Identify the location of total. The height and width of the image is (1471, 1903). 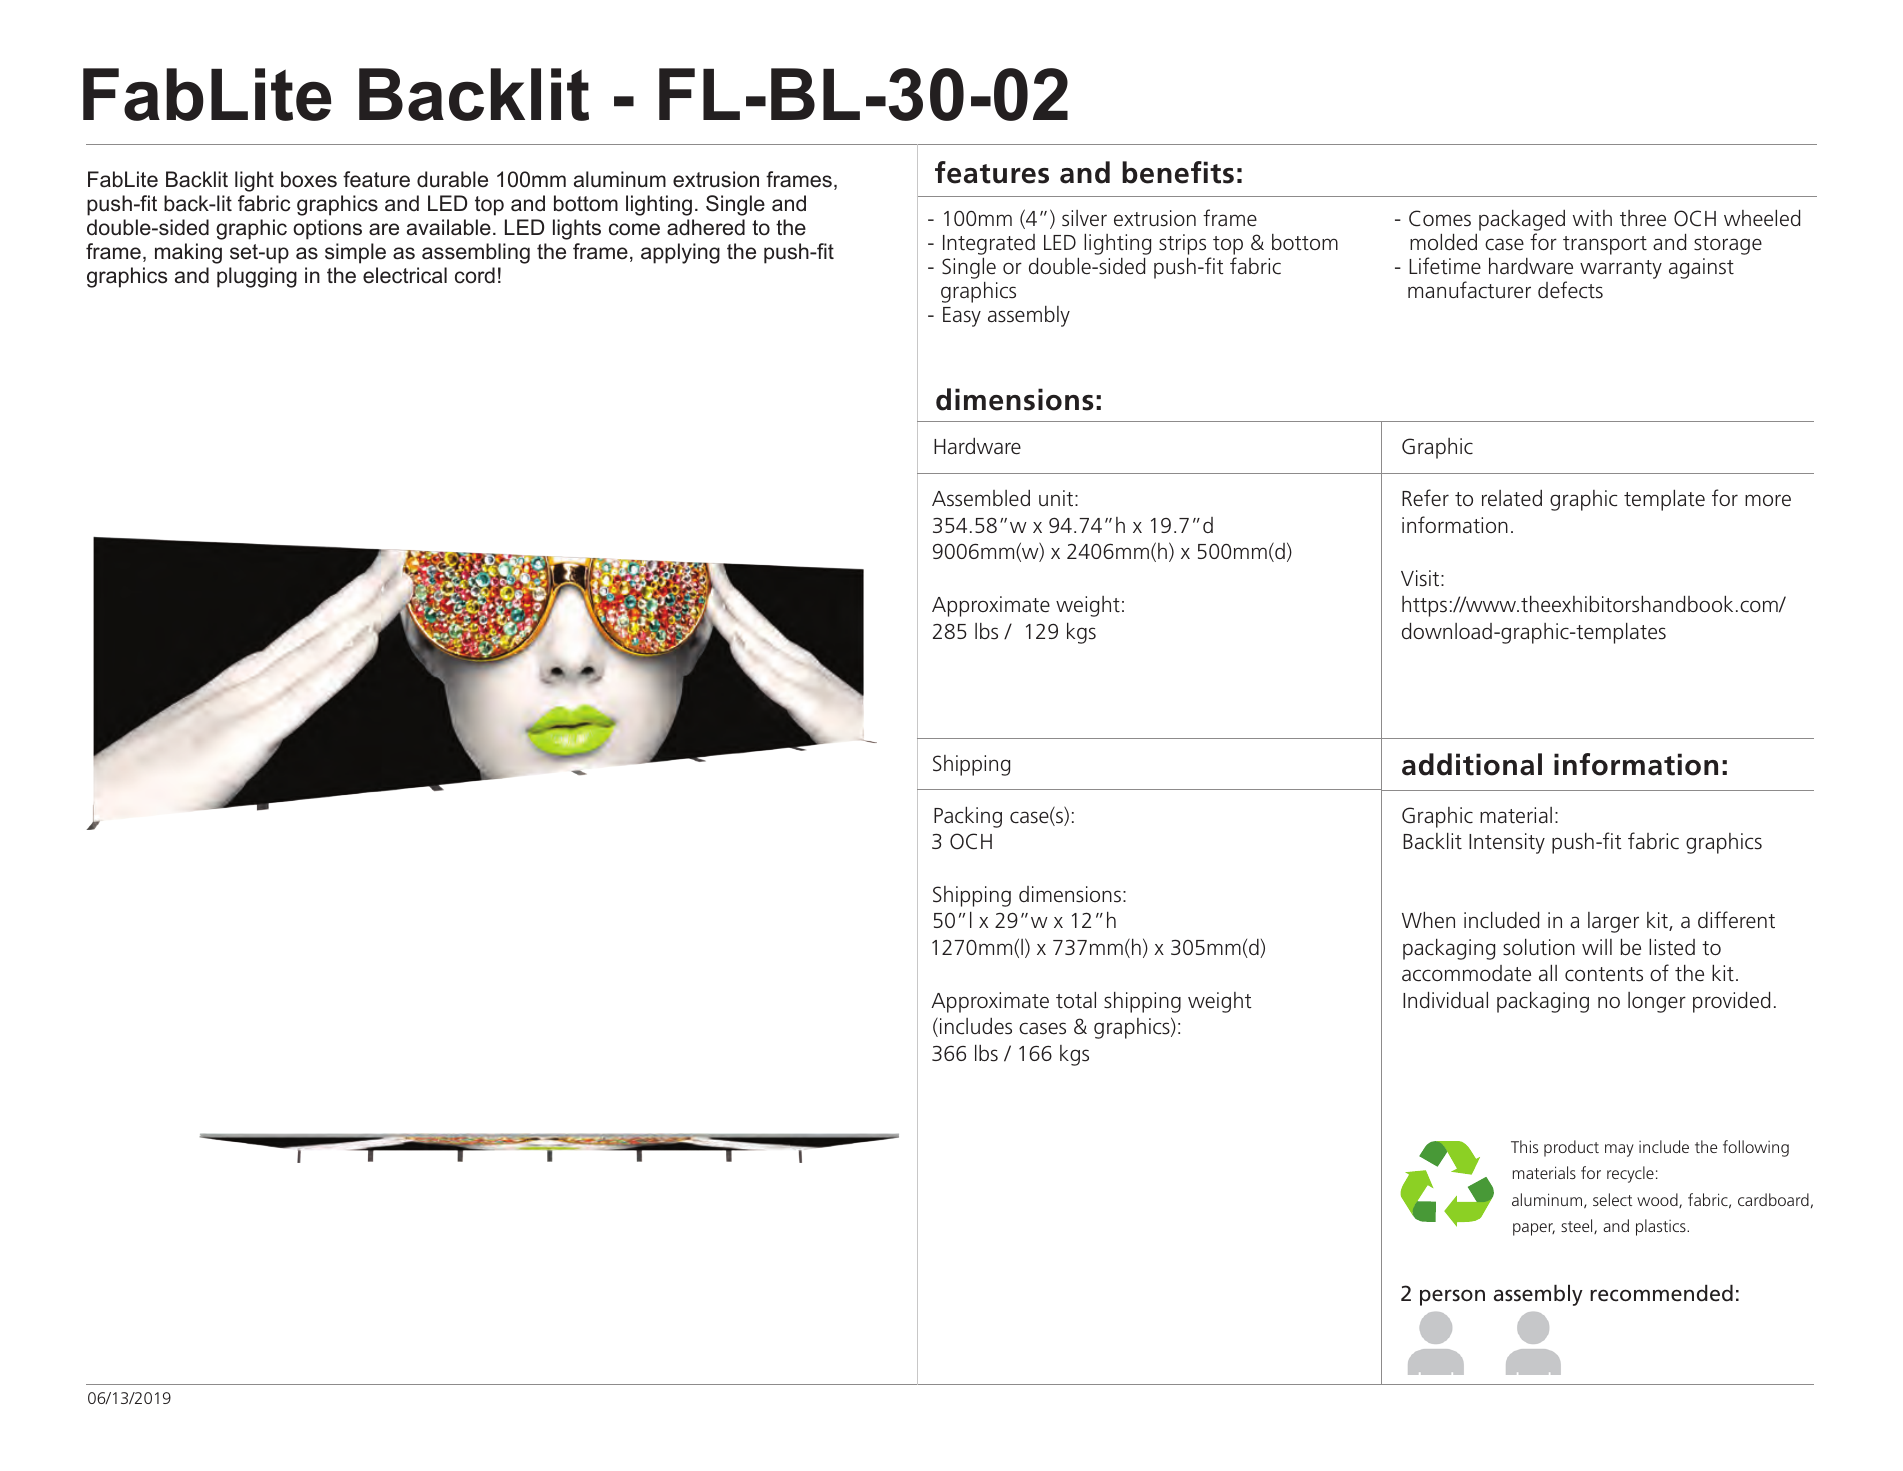
(1076, 1000).
